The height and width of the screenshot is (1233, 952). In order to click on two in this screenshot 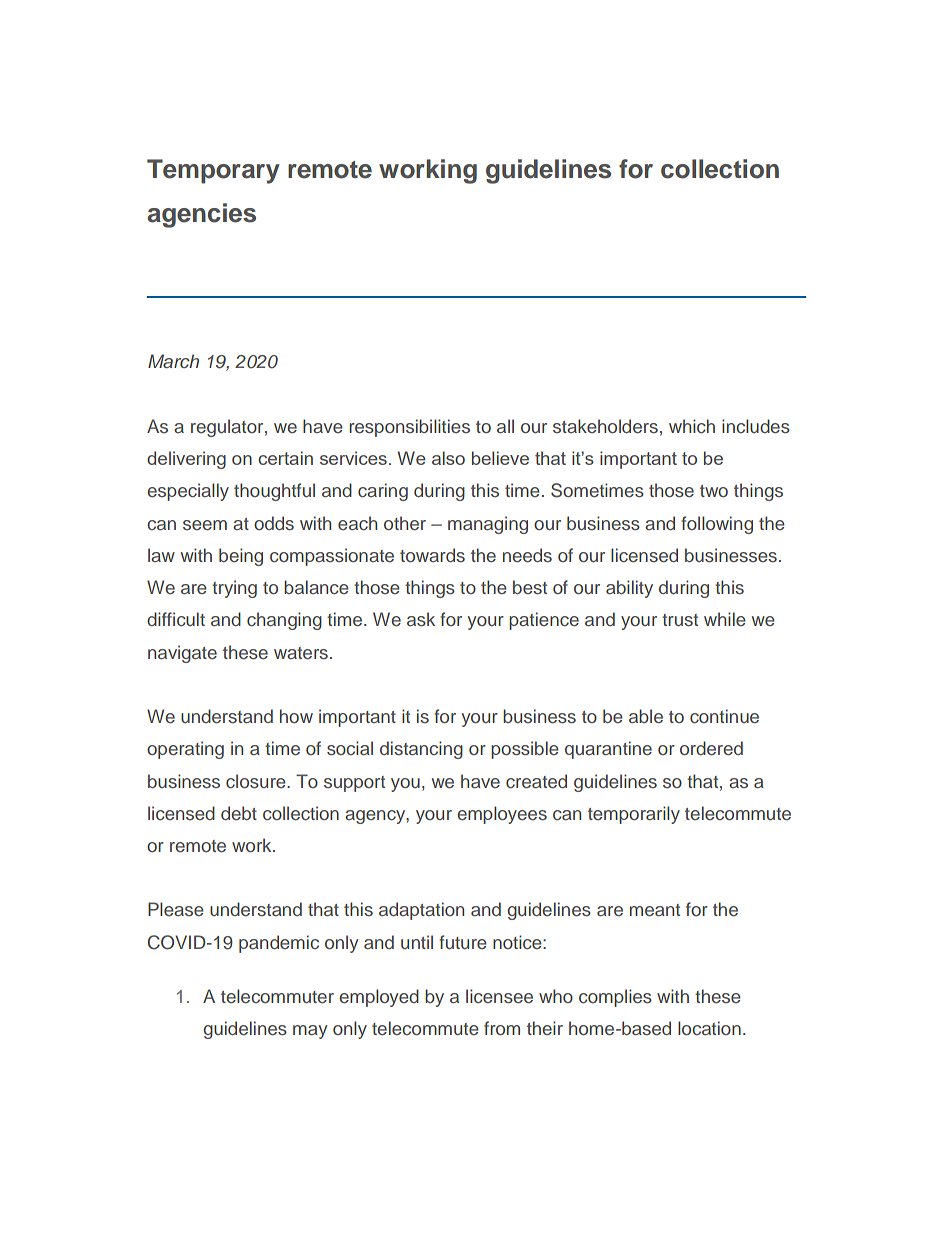, I will do `click(714, 491)`.
